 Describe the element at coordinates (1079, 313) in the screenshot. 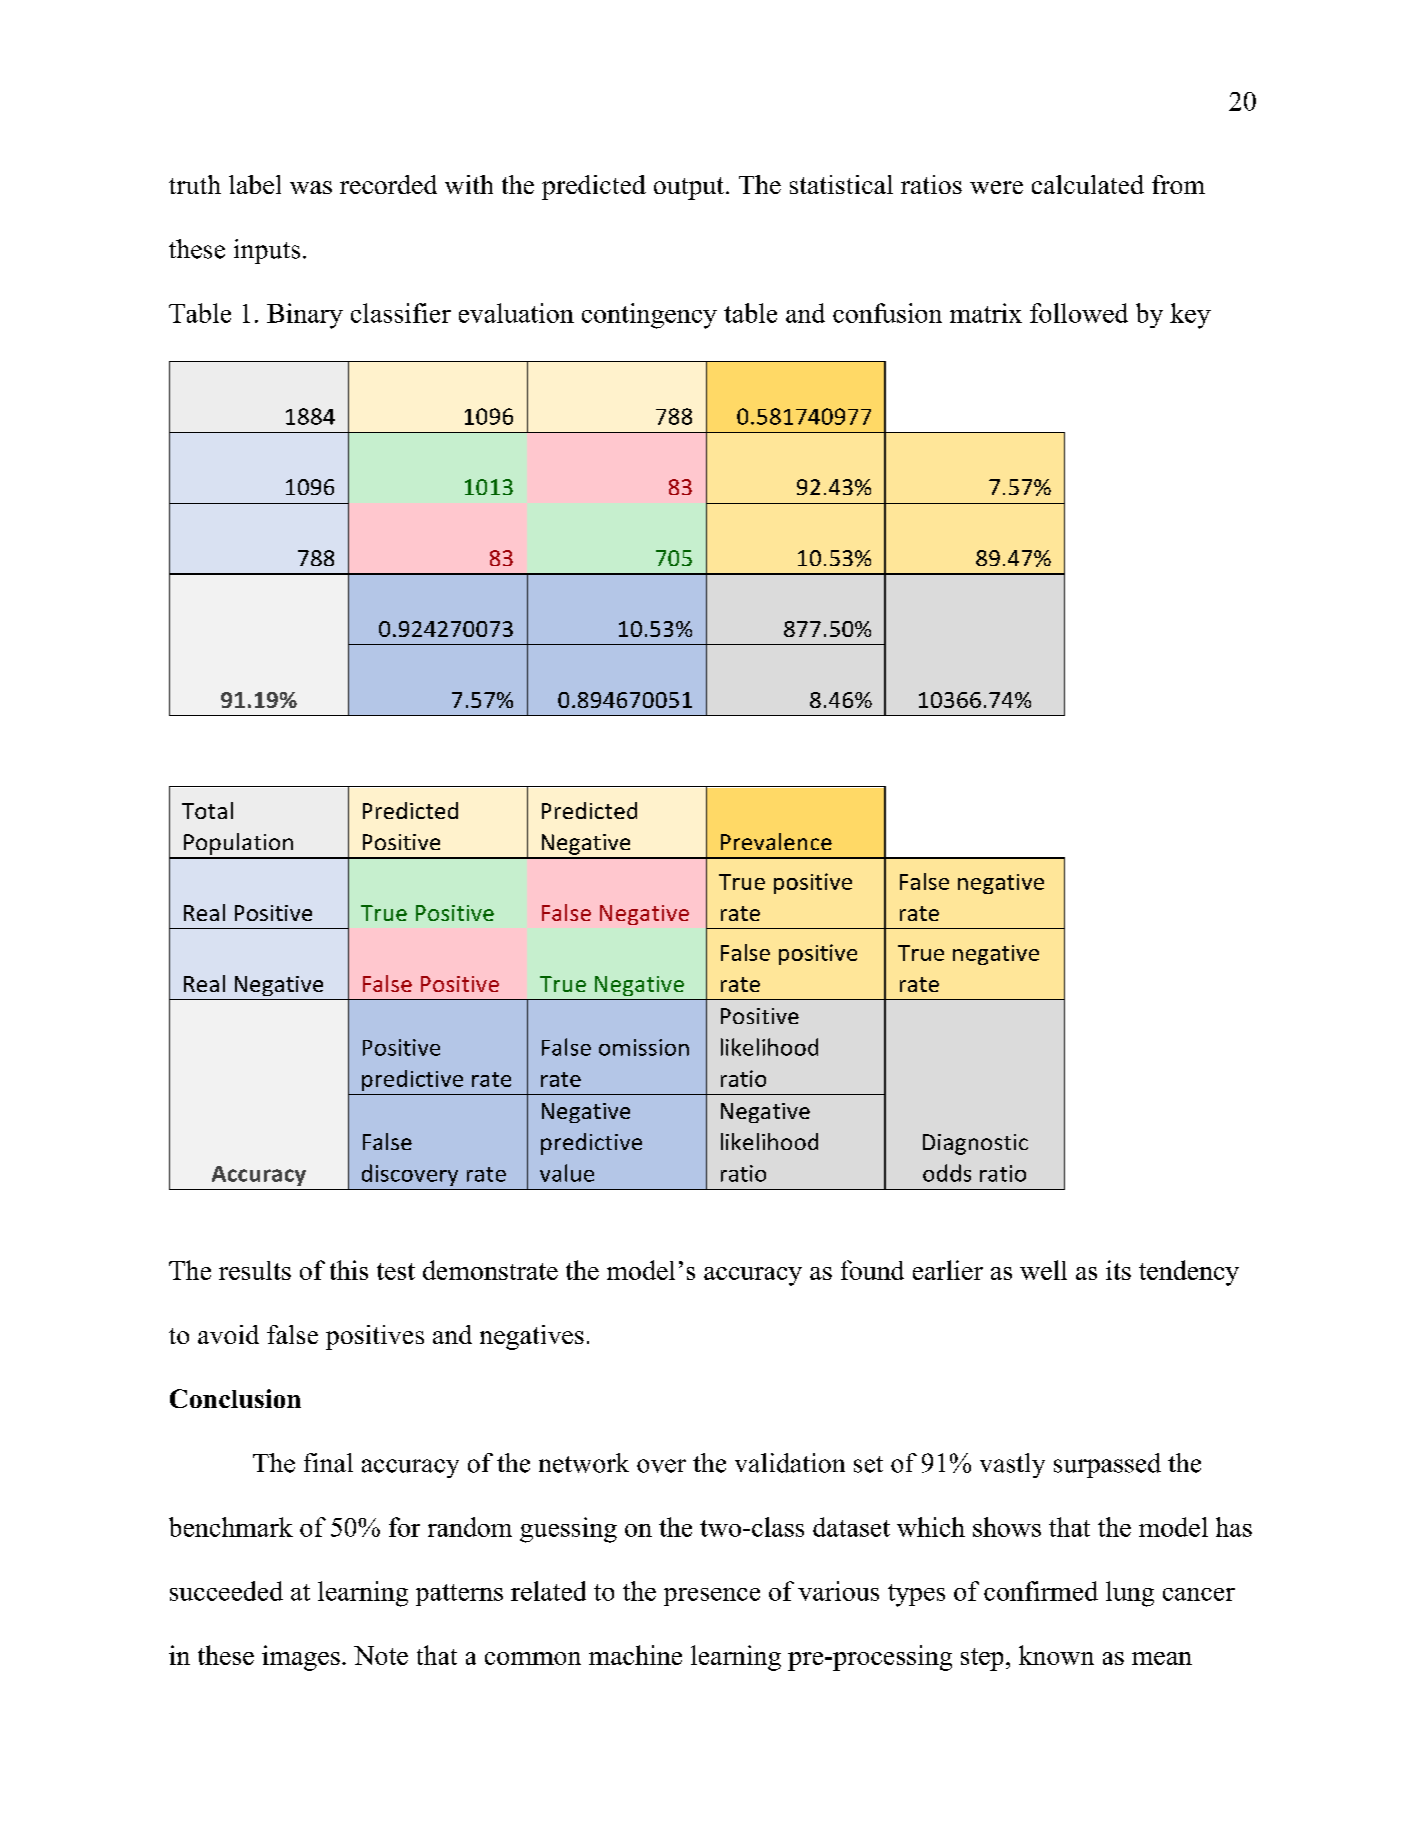

I see `followed` at that location.
